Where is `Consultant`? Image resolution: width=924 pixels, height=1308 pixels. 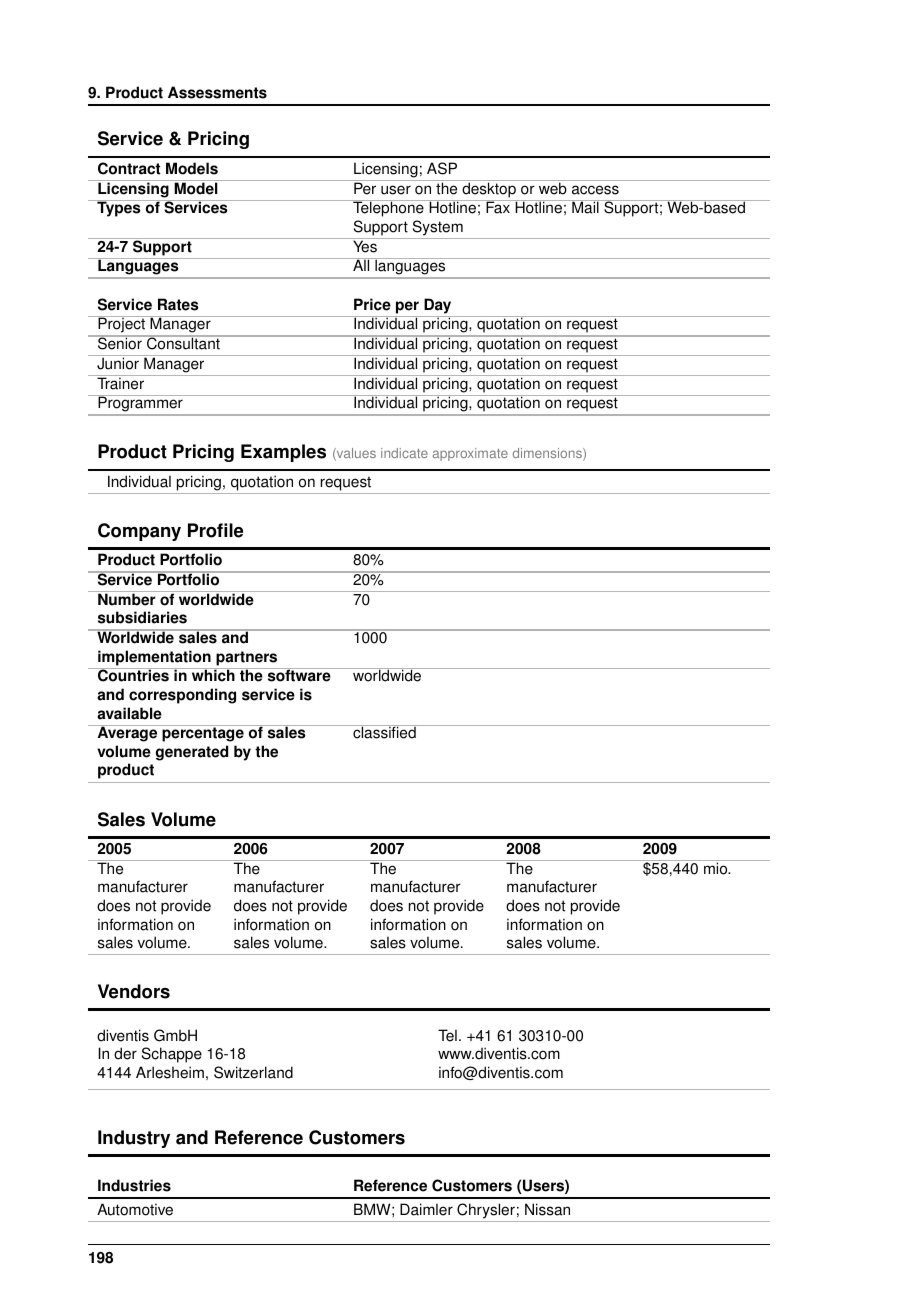 Consultant is located at coordinates (183, 343).
